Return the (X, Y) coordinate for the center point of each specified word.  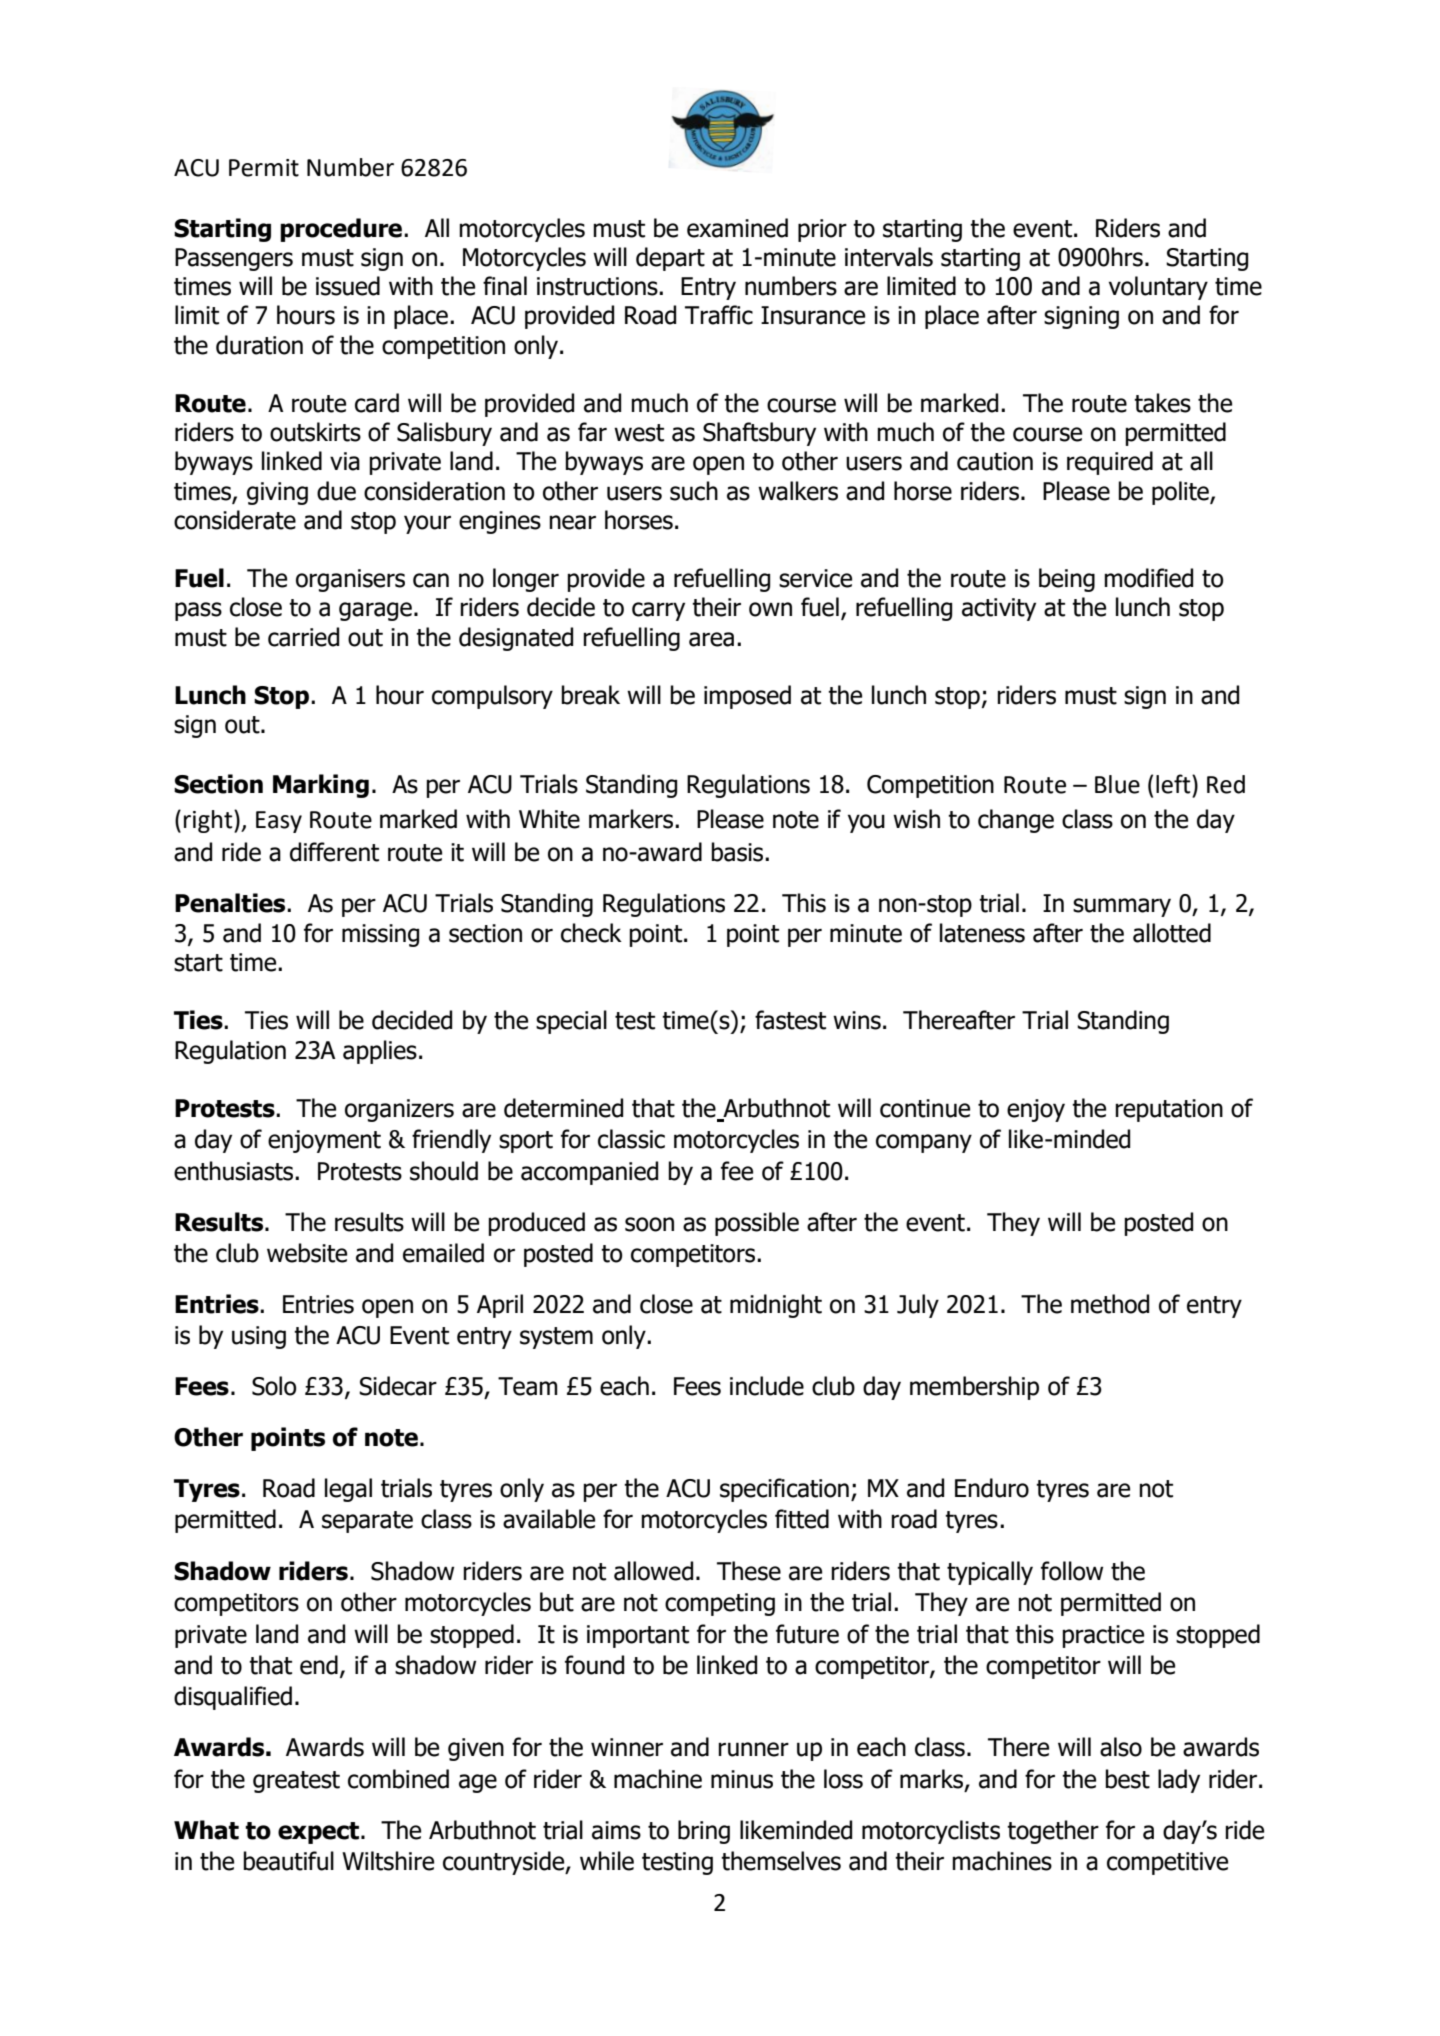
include (767, 1386)
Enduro (992, 1488)
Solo (274, 1386)
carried (303, 637)
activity (999, 609)
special (571, 1022)
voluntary (1158, 288)
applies (380, 1052)
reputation (1169, 1110)
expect (318, 1833)
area (711, 639)
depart (670, 259)
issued (348, 286)
